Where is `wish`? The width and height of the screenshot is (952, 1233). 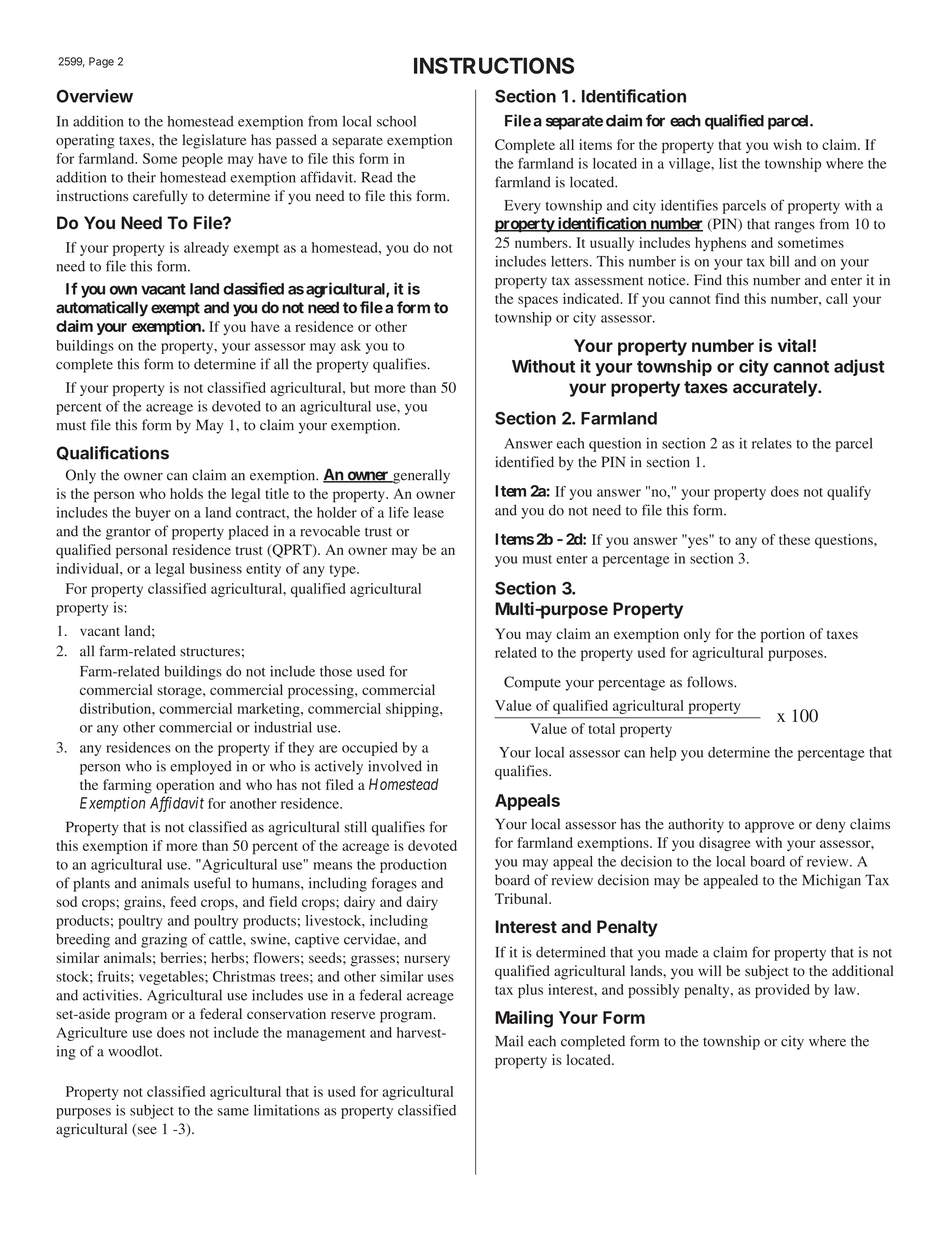 wish is located at coordinates (787, 144).
